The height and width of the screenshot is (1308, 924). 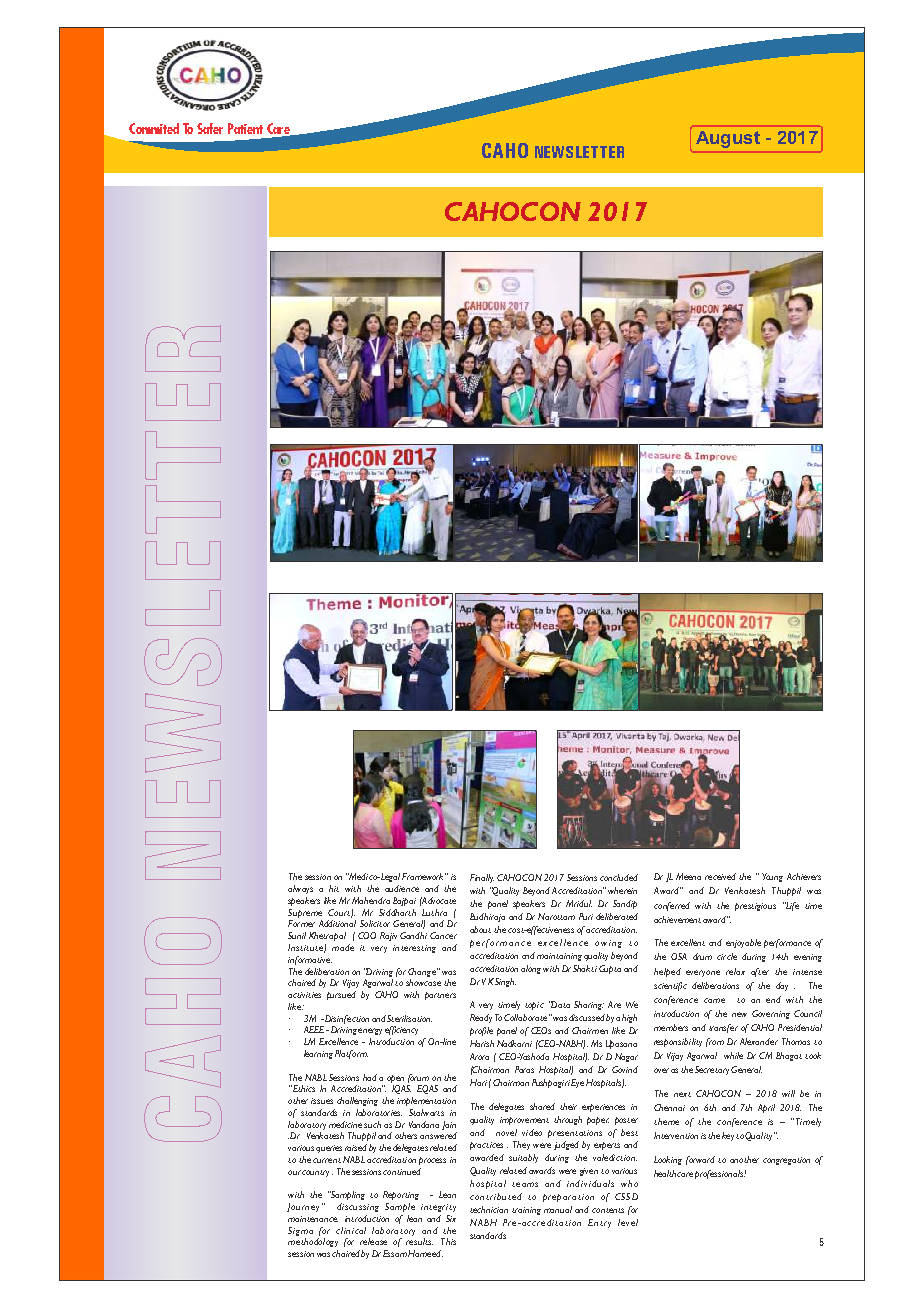 What do you see at coordinates (482, 878) in the screenshot?
I see `Finally` at bounding box center [482, 878].
